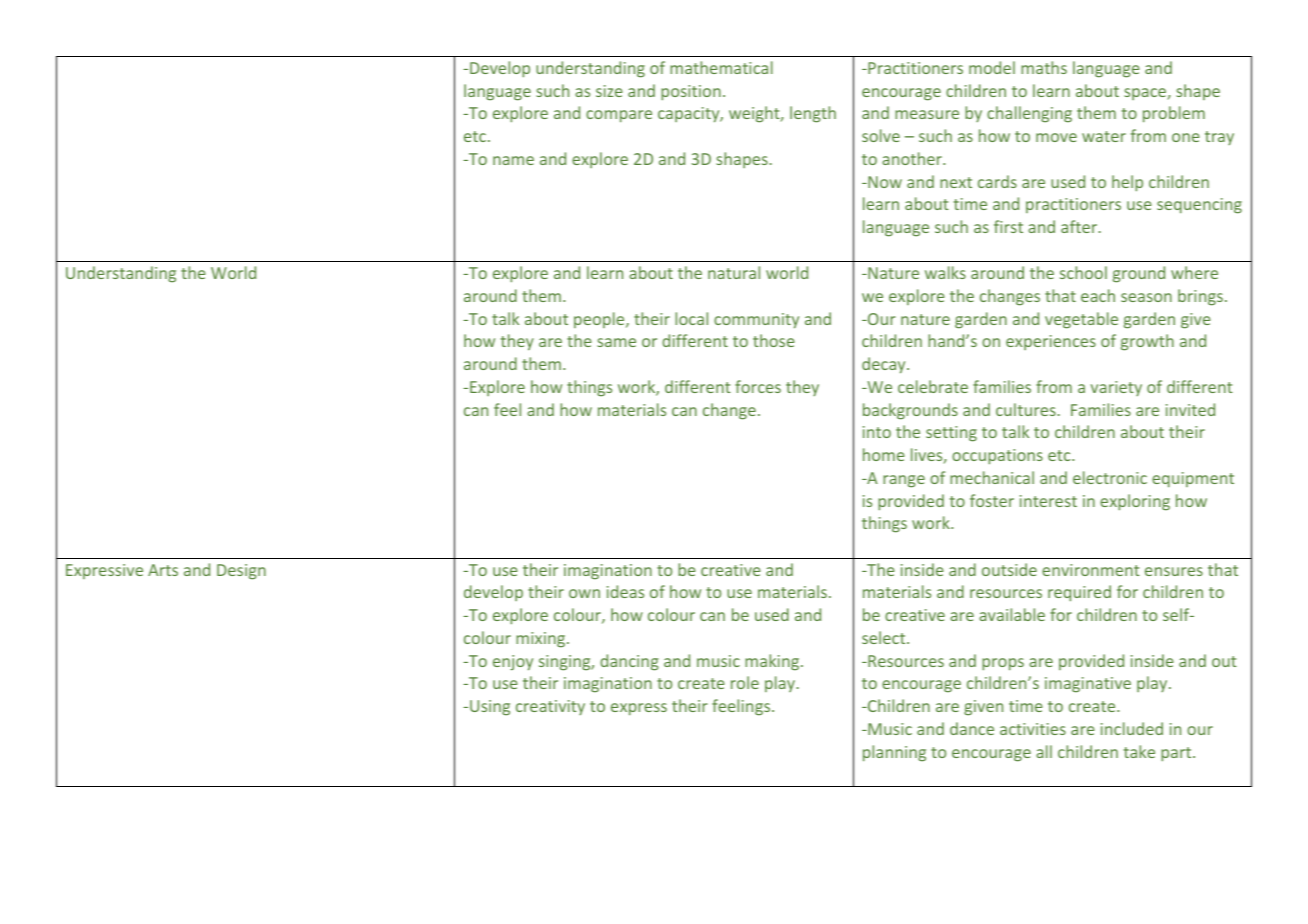 This image has width=1308, height=924. What do you see at coordinates (1044, 67) in the image?
I see `maths` at bounding box center [1044, 67].
